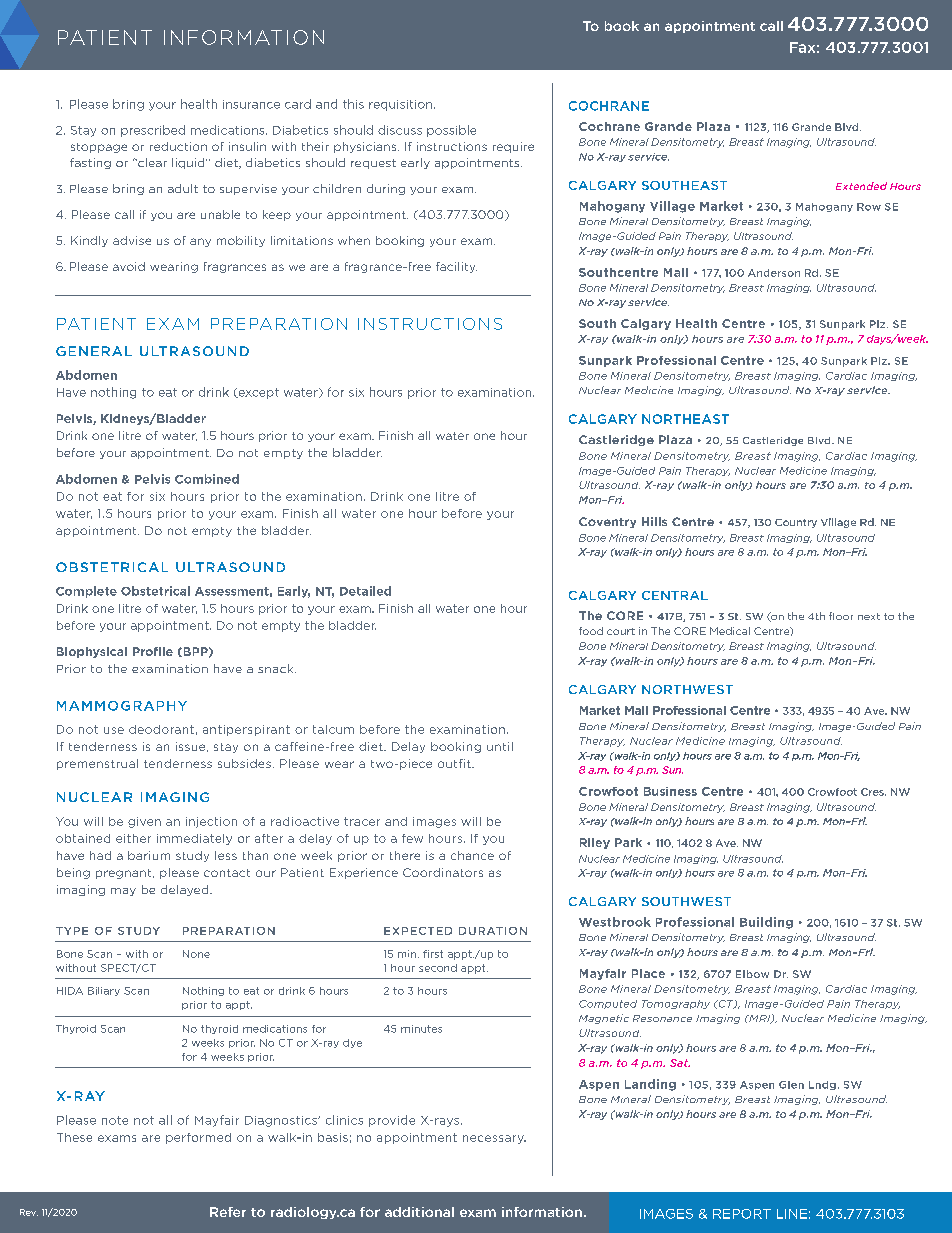 The height and width of the page is (1233, 952). What do you see at coordinates (412, 838) in the page?
I see `few` at bounding box center [412, 838].
